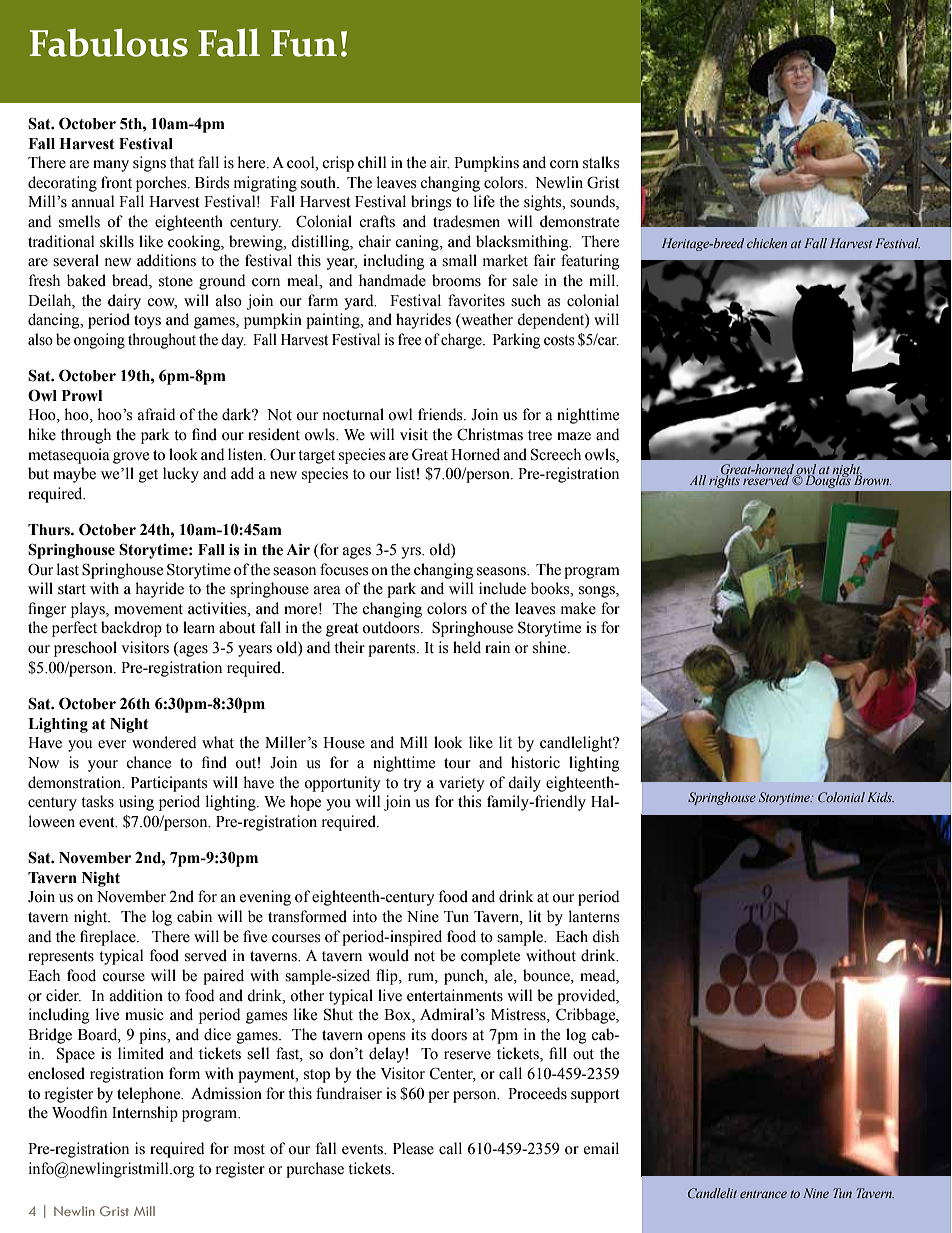  I want to click on Internship, so click(145, 1114).
